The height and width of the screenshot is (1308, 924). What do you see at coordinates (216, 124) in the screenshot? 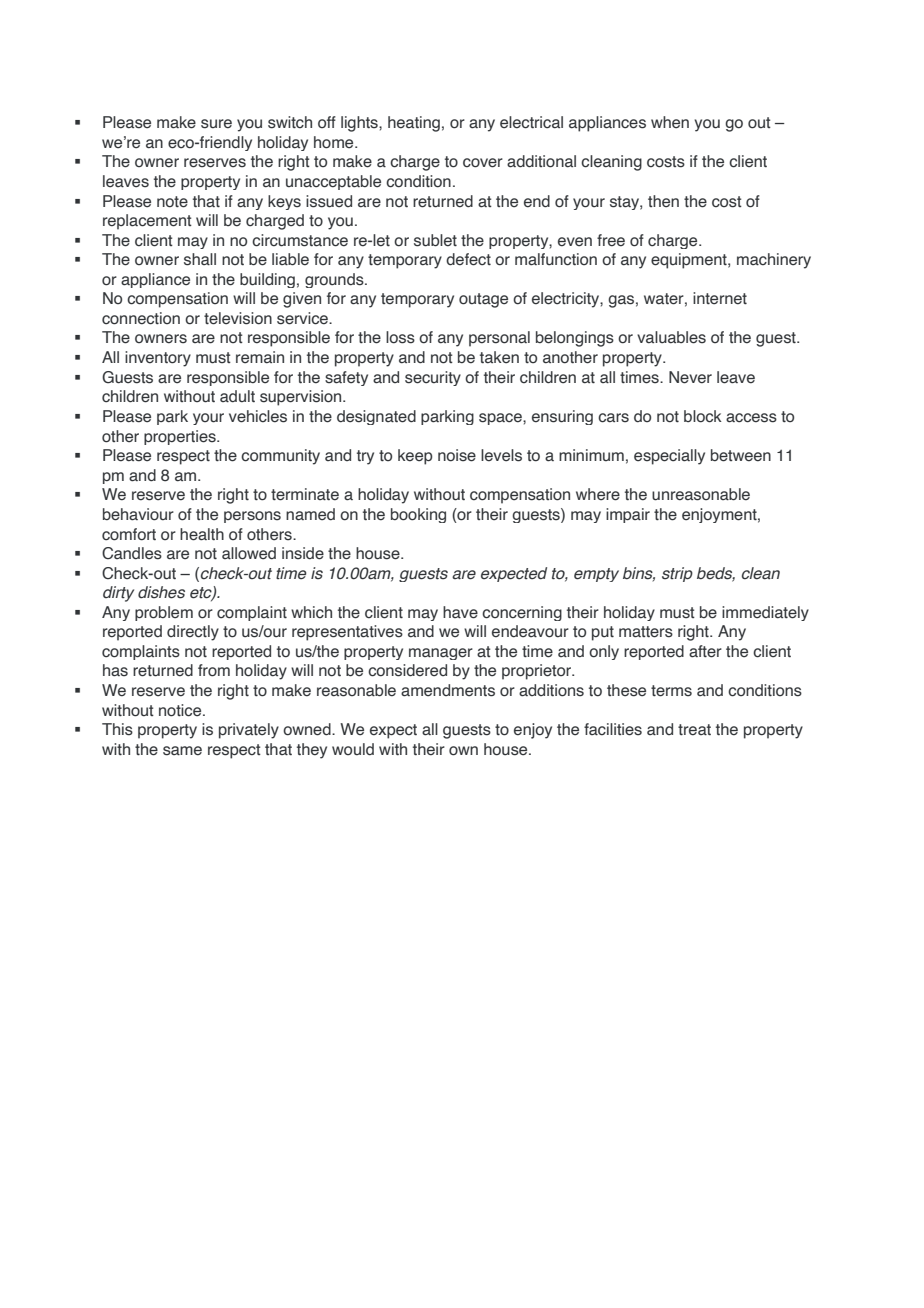
I see `sure` at bounding box center [216, 124].
